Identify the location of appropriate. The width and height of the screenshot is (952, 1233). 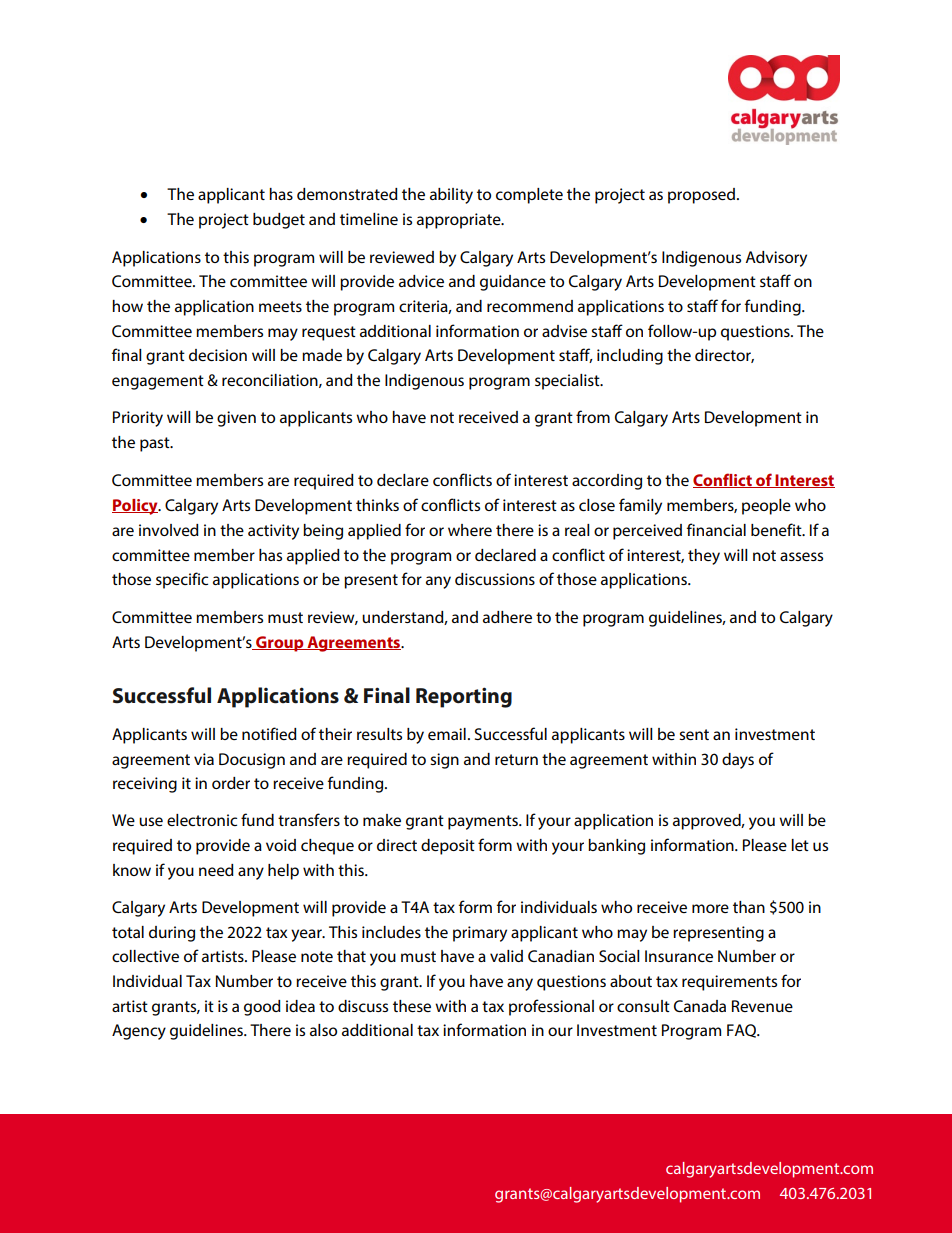
(460, 221).
